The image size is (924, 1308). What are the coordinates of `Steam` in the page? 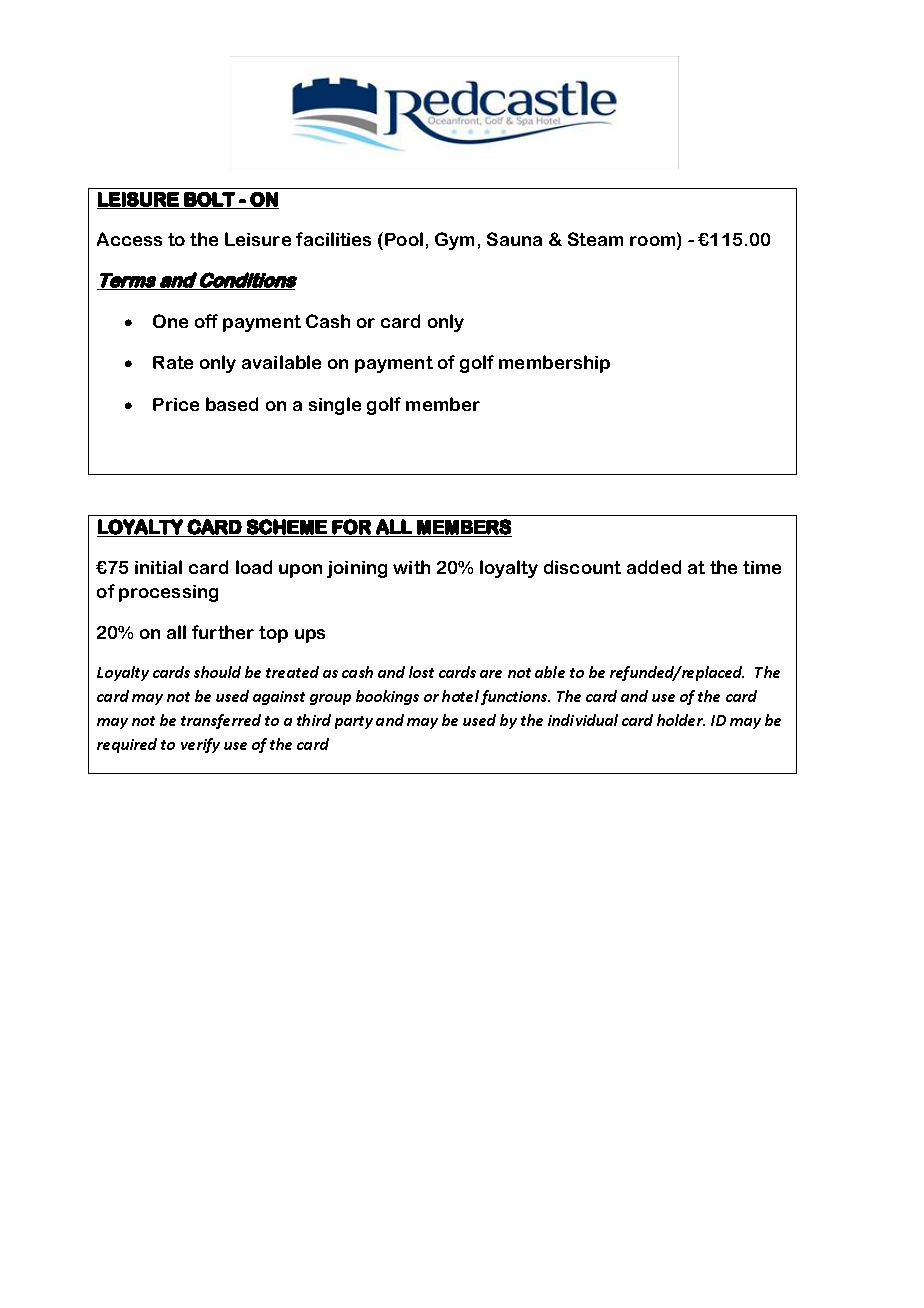 It's located at (595, 239).
